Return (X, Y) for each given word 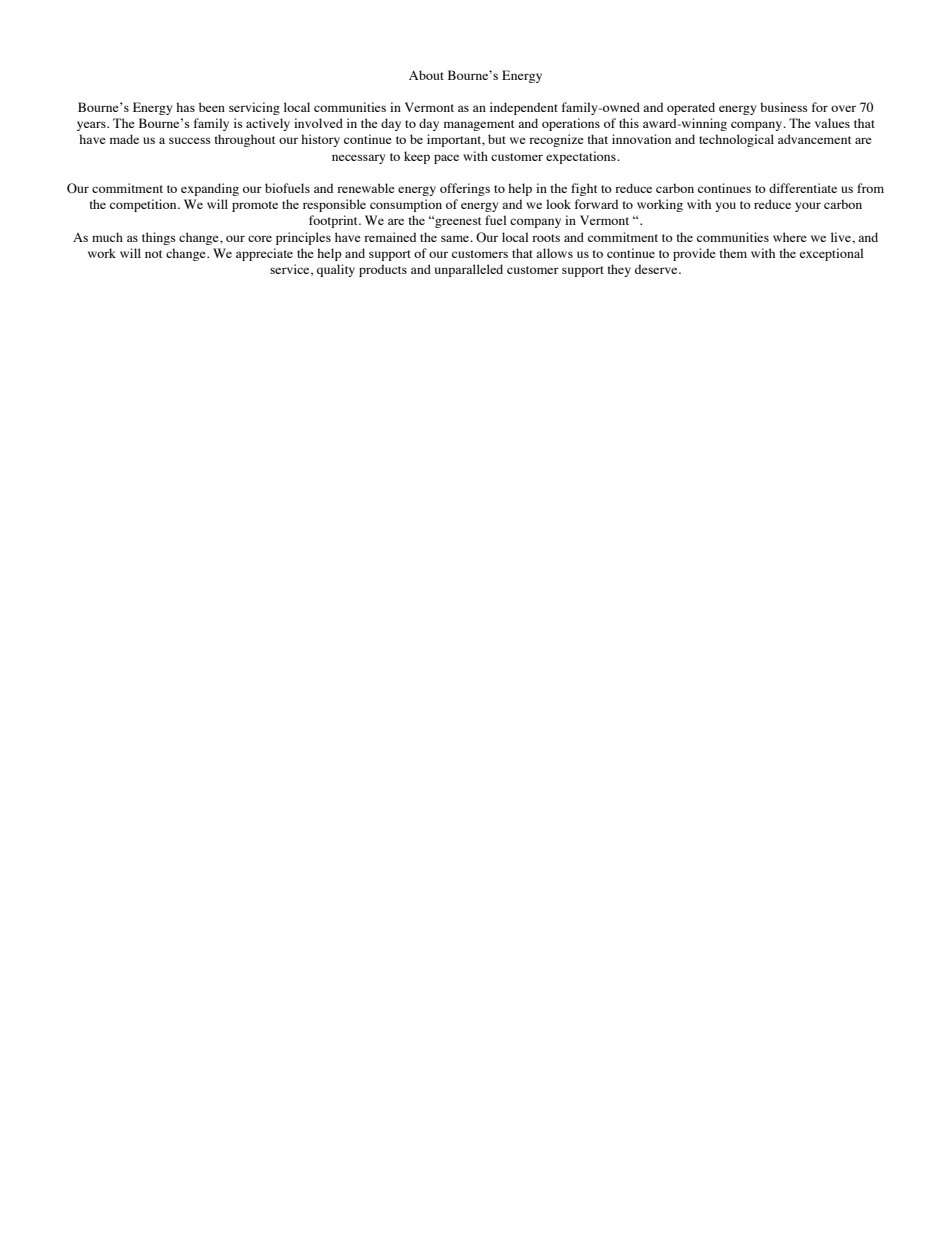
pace (446, 159)
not (153, 254)
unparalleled (469, 270)
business (784, 107)
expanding (210, 189)
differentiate (803, 188)
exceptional (831, 254)
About (426, 75)
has (185, 107)
